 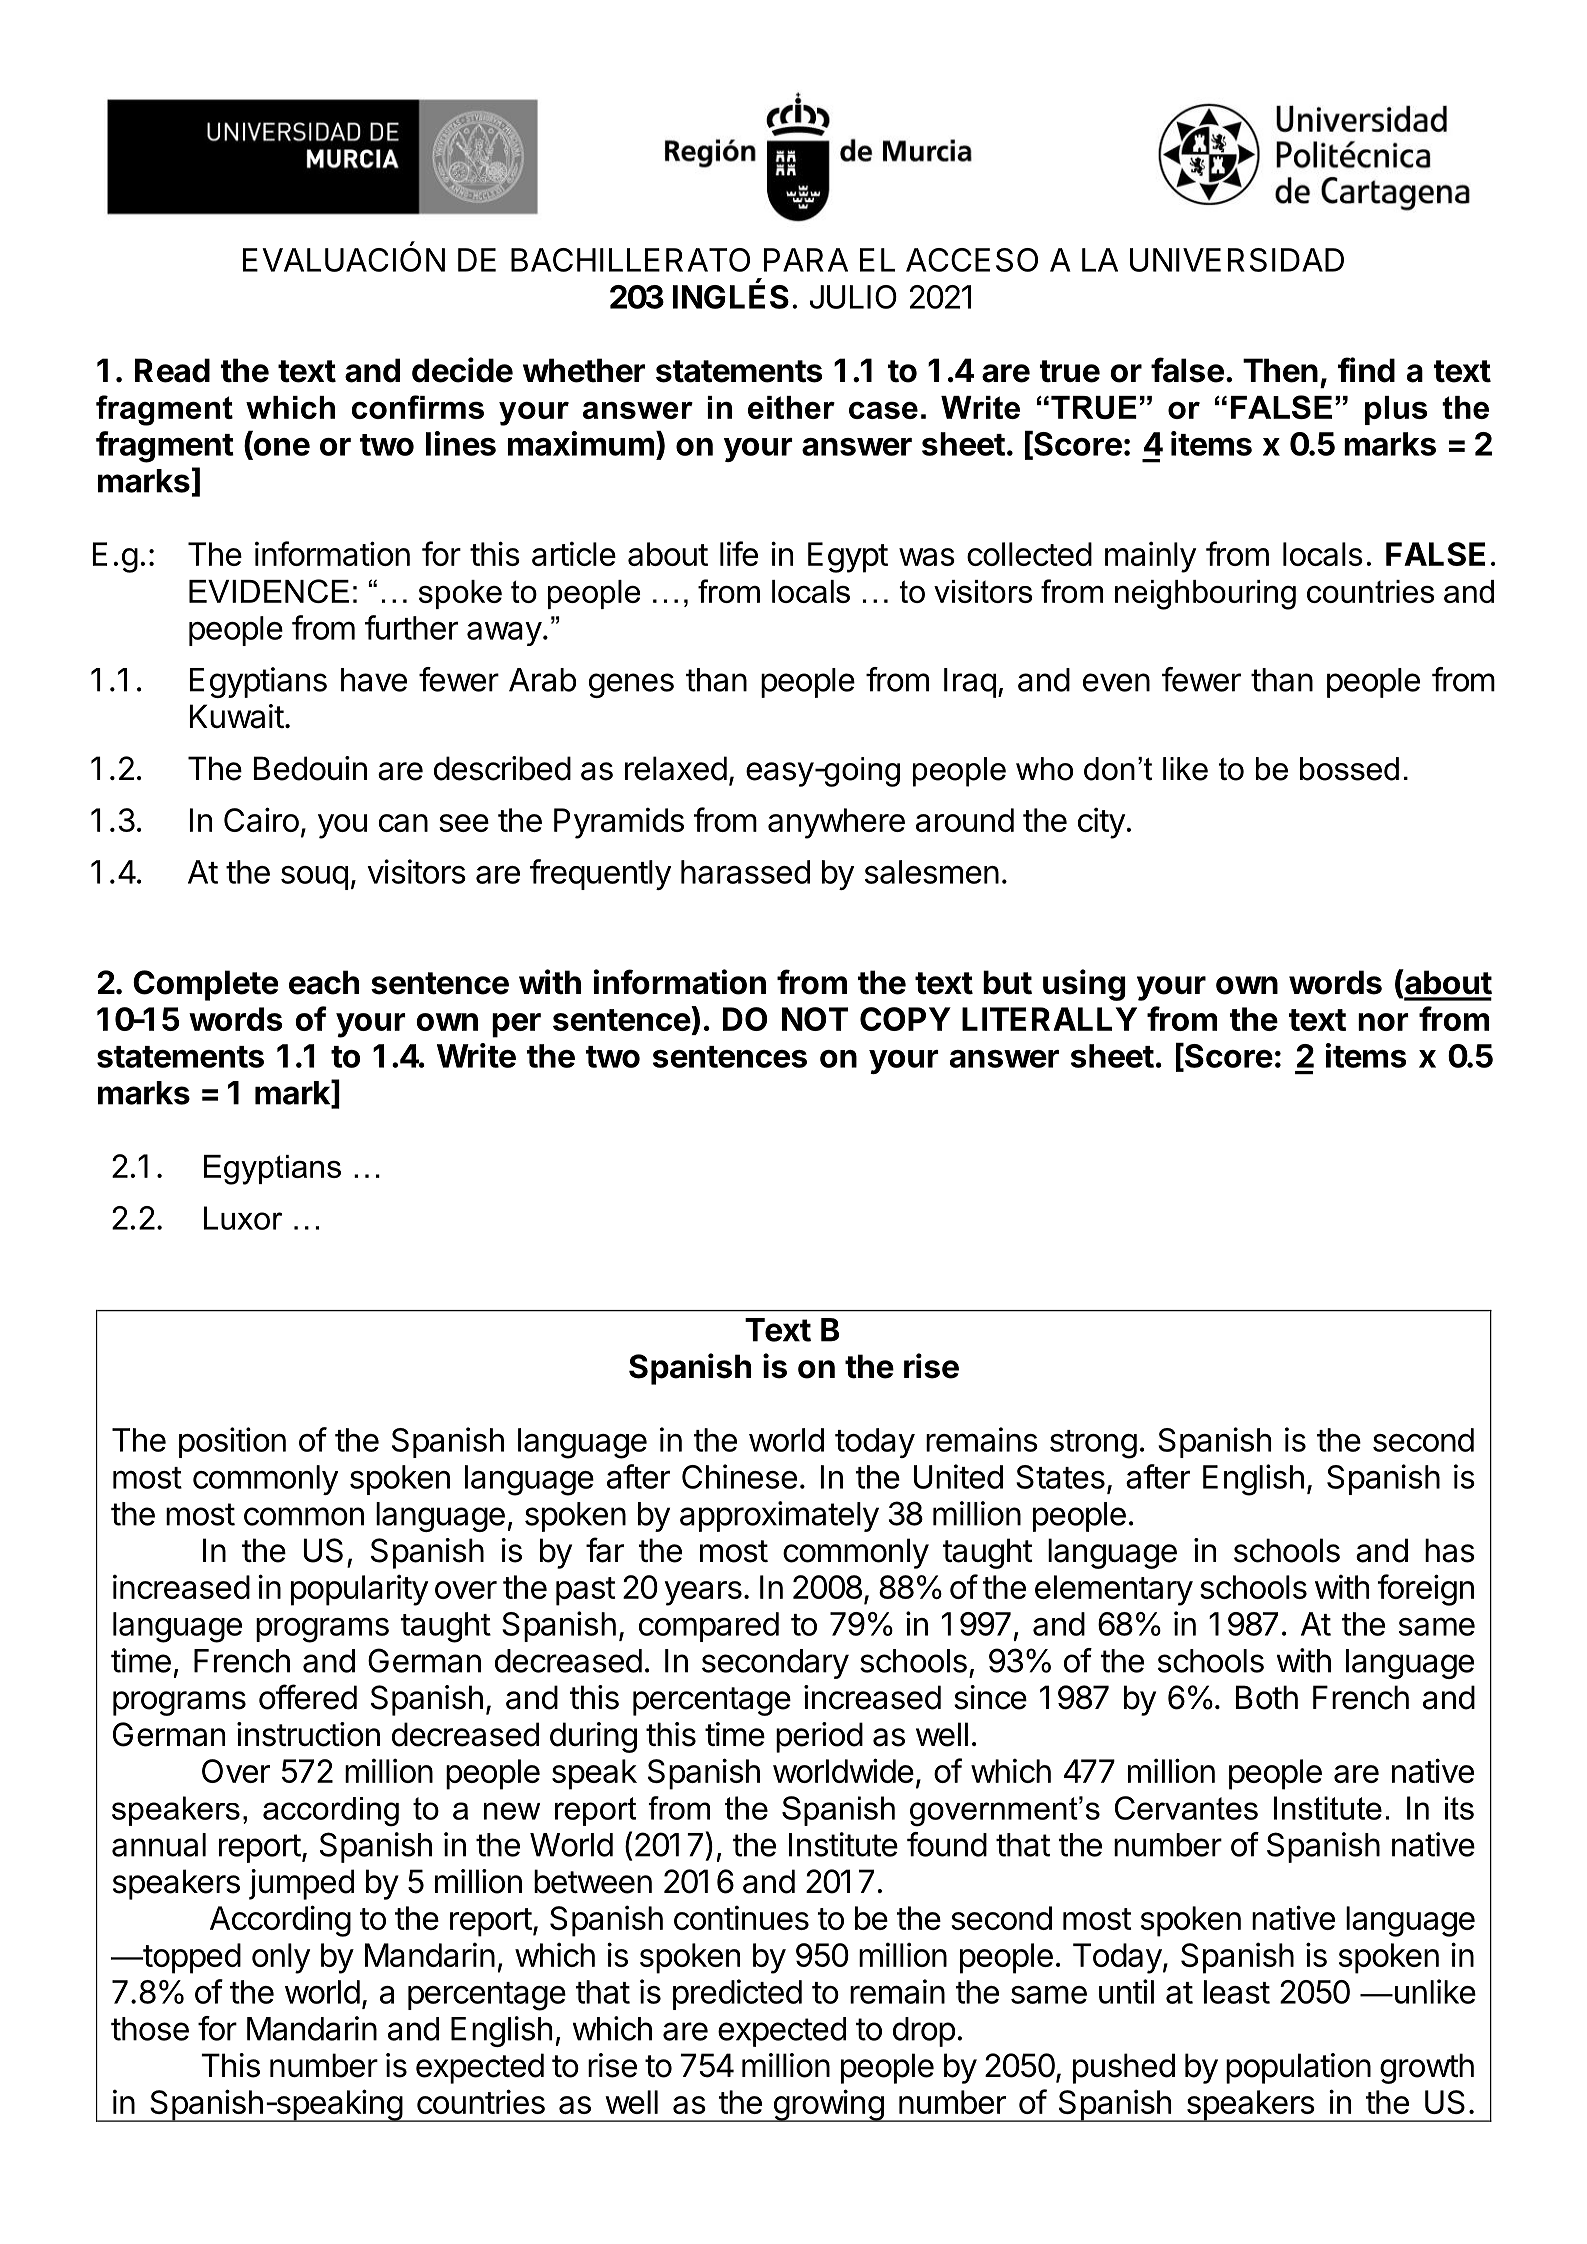 I want to click on growing, so click(x=828, y=2105).
